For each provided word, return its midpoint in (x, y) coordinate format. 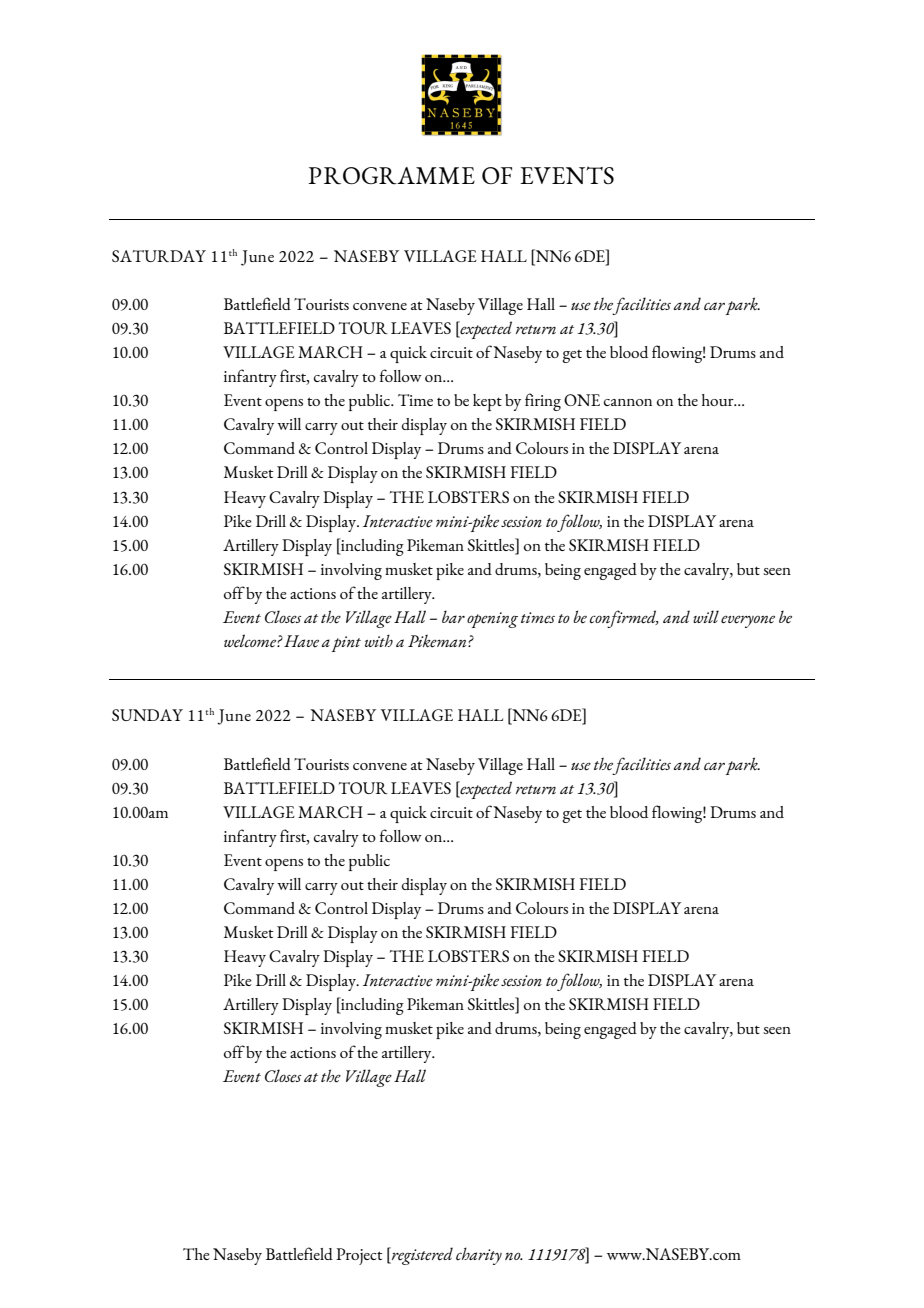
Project (359, 1256)
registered (421, 1256)
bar (453, 617)
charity (479, 1256)
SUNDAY (147, 715)
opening (492, 620)
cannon (628, 402)
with (379, 640)
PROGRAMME (391, 176)
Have (301, 641)
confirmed (624, 619)
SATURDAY (159, 256)
